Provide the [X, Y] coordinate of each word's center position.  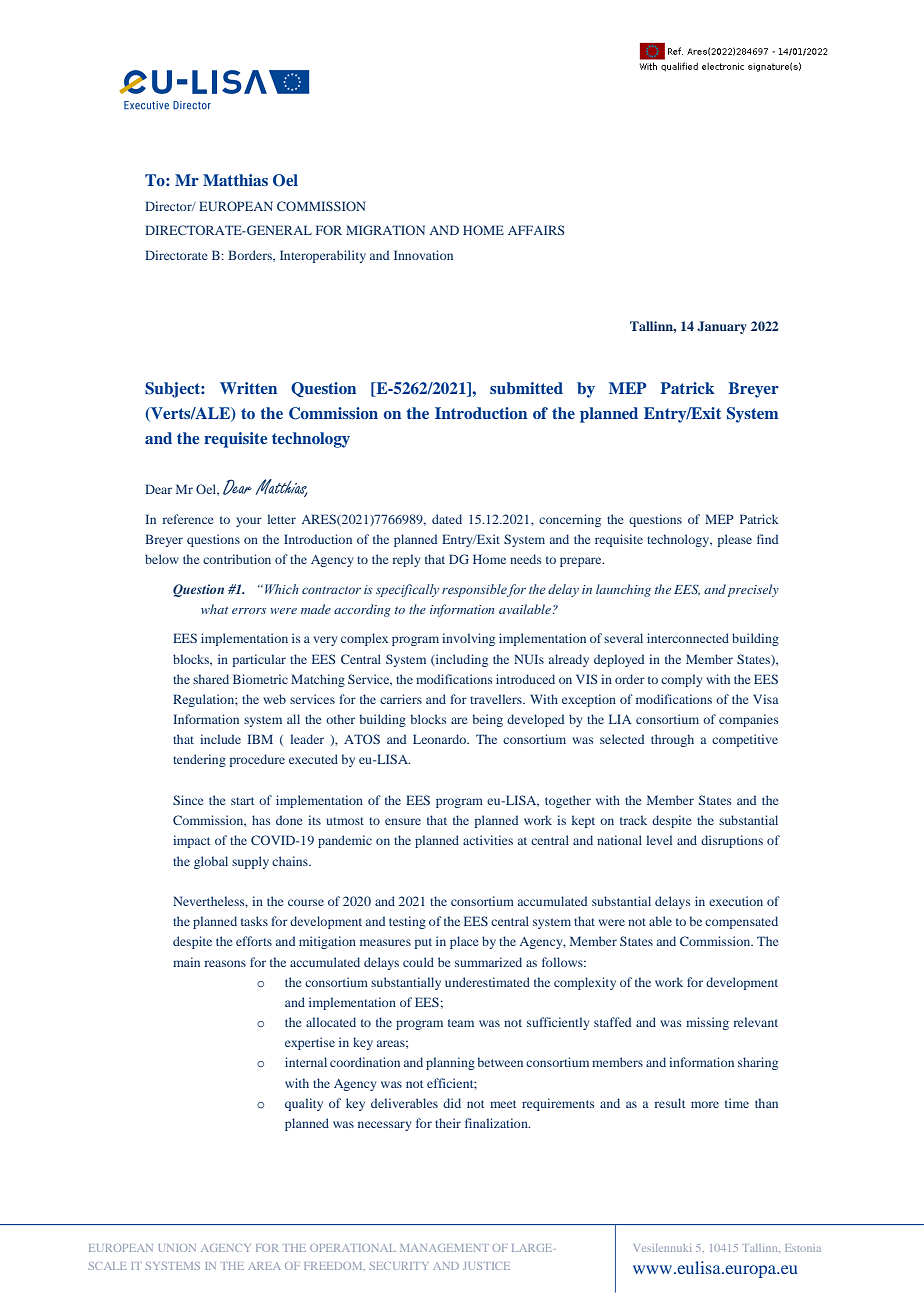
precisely [753, 590]
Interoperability [323, 256]
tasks [254, 921]
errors [249, 611]
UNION [177, 1248]
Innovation [423, 255]
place [464, 942]
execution [736, 901]
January [722, 327]
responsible [474, 590]
